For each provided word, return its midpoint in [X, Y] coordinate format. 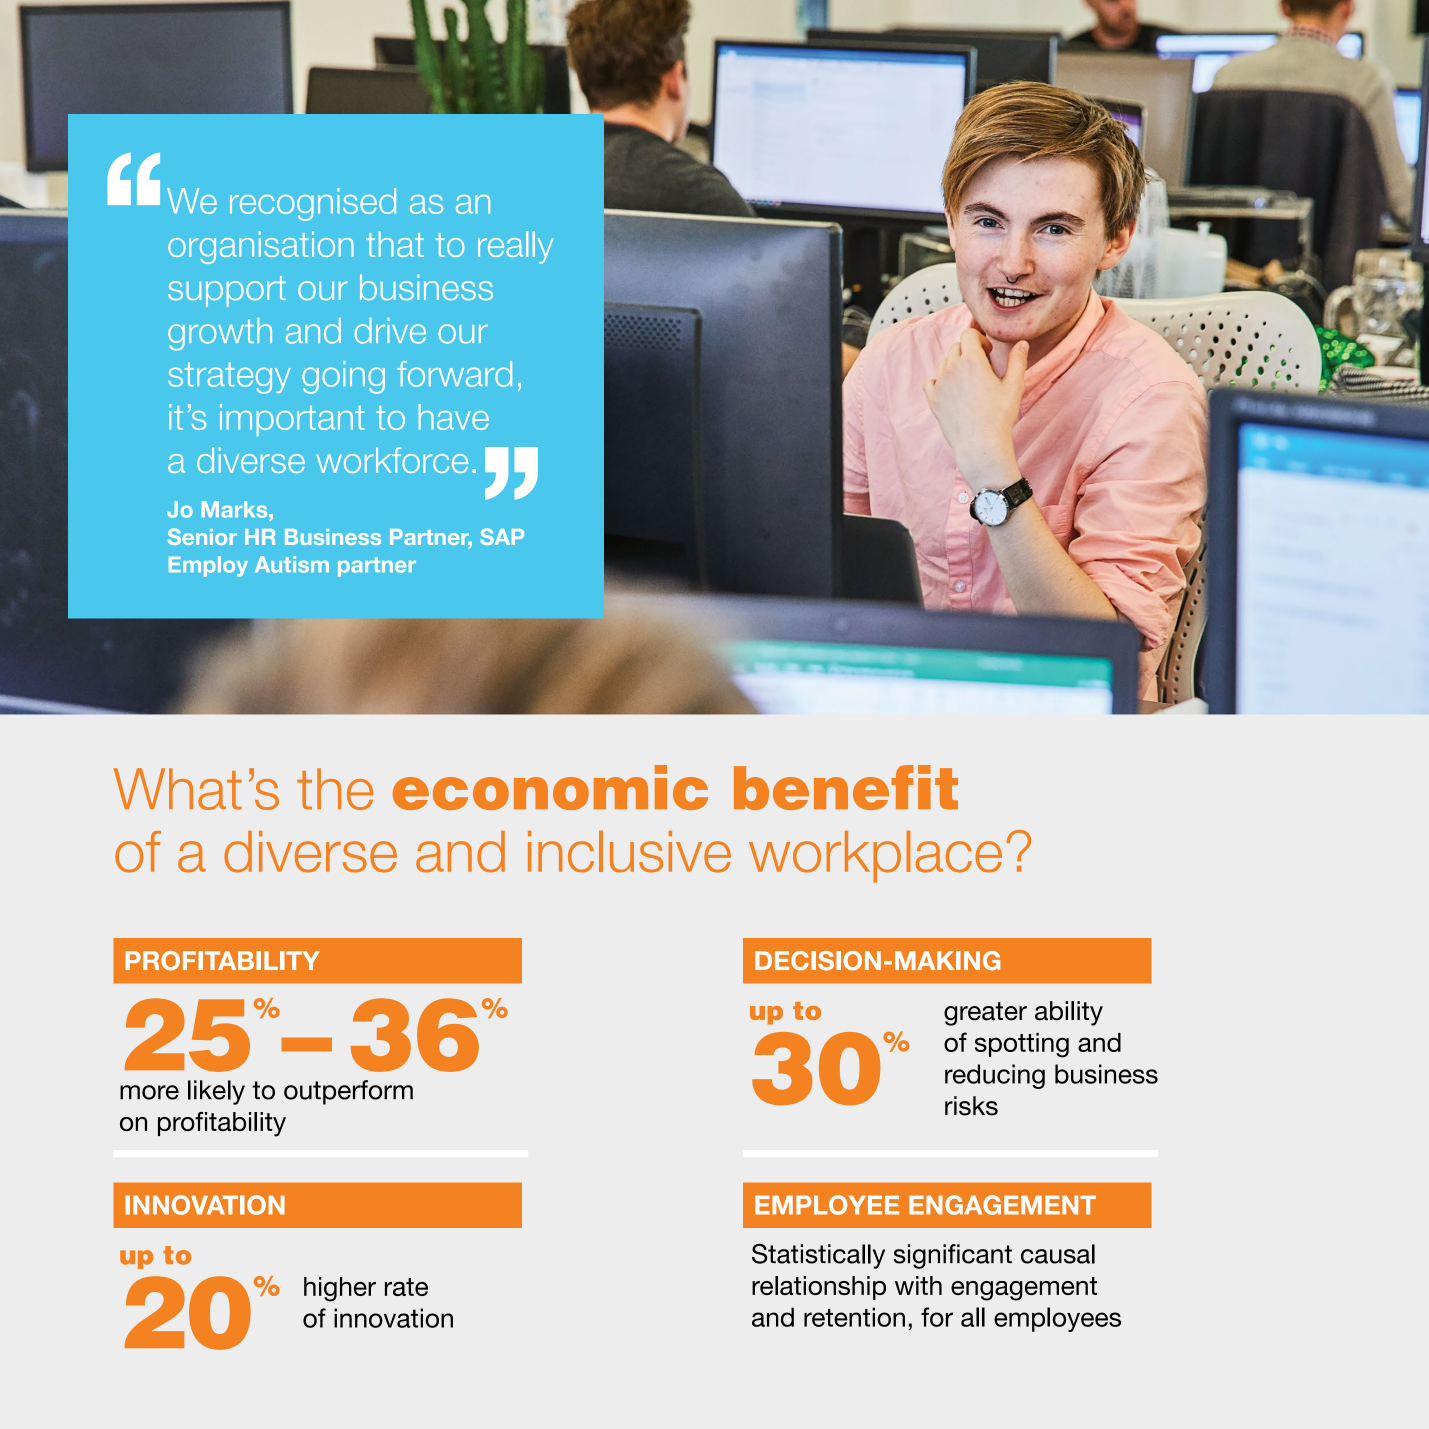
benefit [846, 787]
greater [985, 1014]
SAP [502, 536]
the [335, 789]
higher [340, 1289]
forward [454, 374]
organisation [261, 247]
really [515, 247]
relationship [819, 1288]
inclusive [629, 851]
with [918, 1285]
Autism [292, 564]
